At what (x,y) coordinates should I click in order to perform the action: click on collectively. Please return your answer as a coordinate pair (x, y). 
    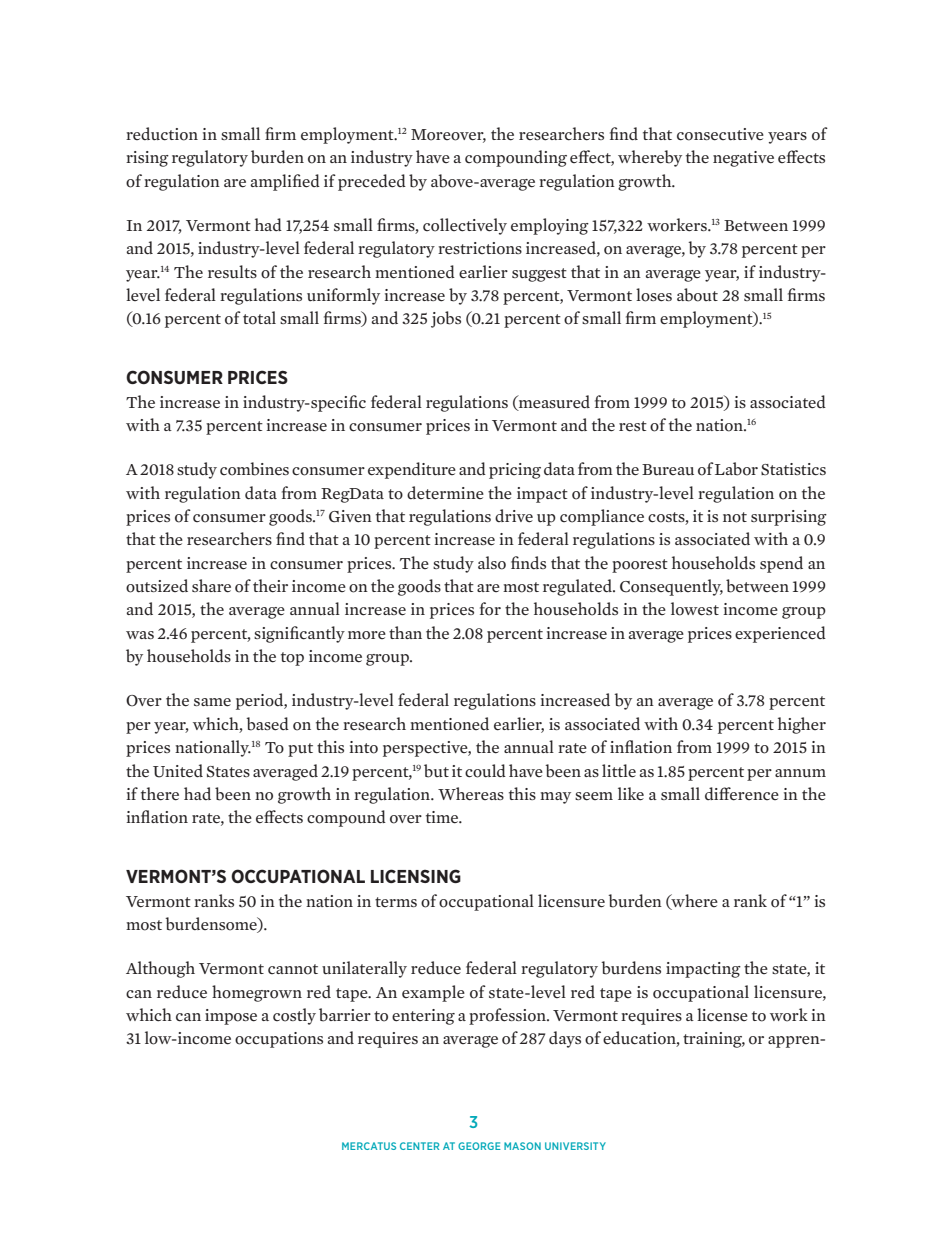
    Looking at the image, I should click on (465, 226).
